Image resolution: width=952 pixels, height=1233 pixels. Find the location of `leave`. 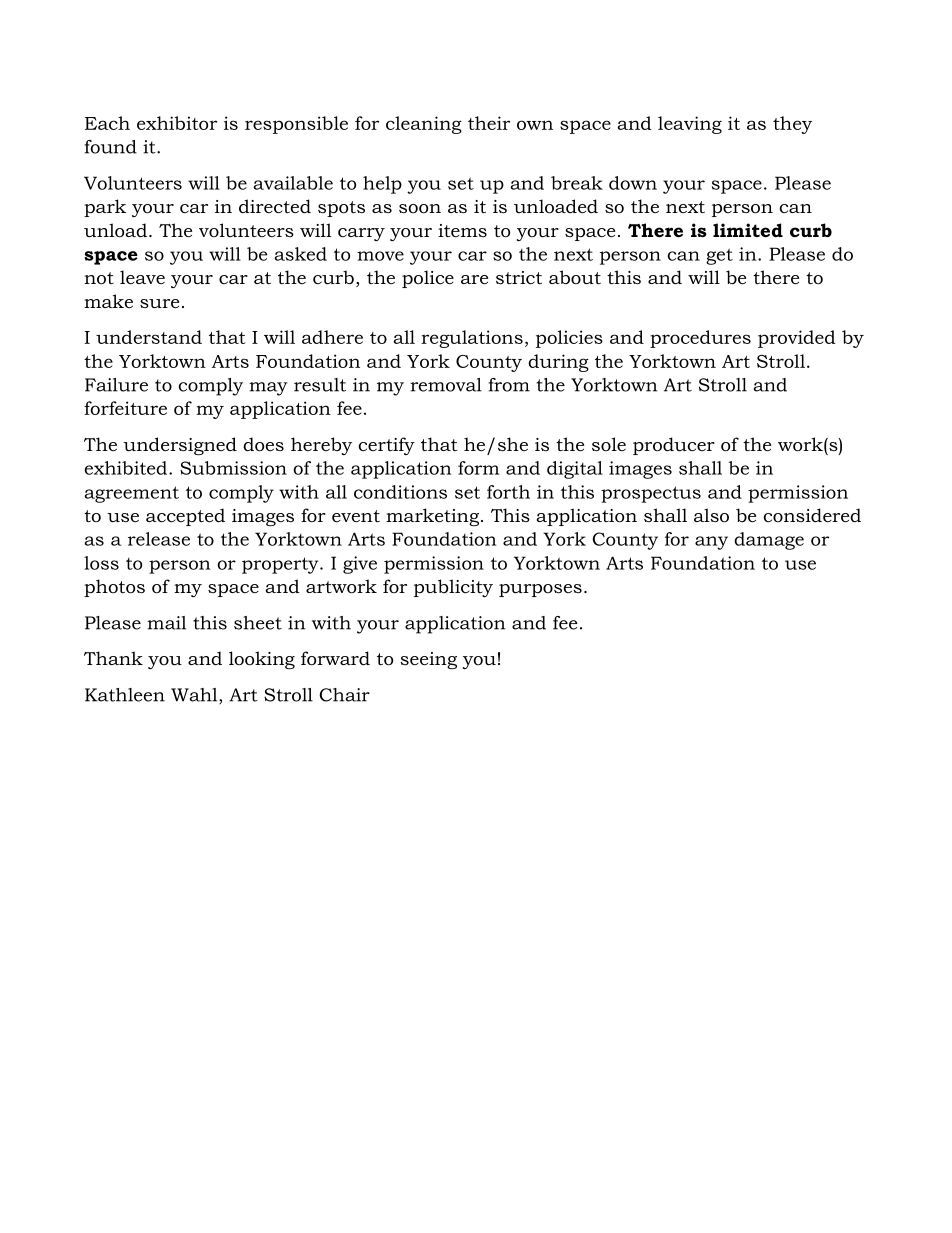

leave is located at coordinates (142, 277).
